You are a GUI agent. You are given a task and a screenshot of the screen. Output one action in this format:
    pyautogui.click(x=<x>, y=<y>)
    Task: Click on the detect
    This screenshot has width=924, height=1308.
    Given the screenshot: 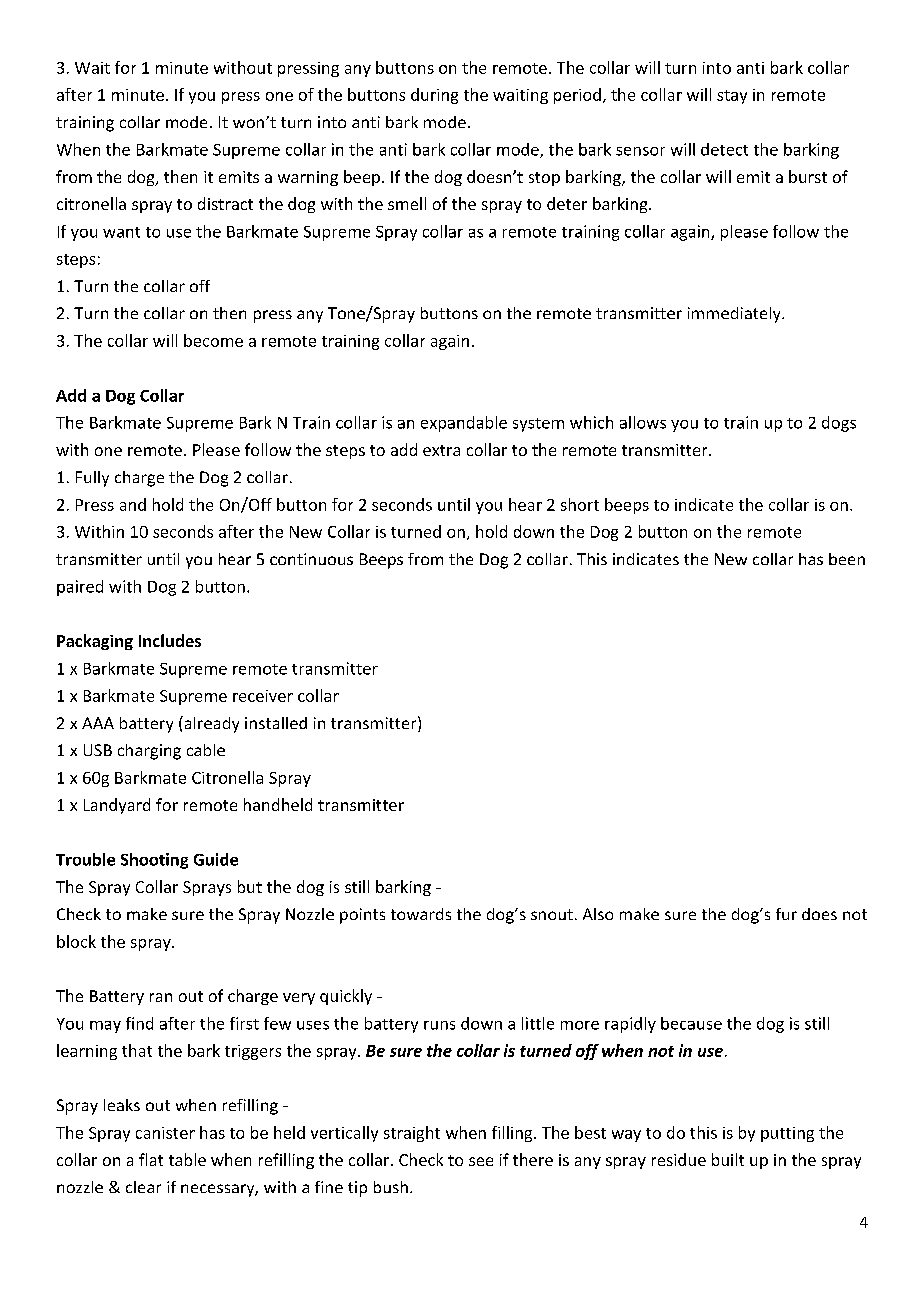 What is the action you would take?
    pyautogui.click(x=724, y=149)
